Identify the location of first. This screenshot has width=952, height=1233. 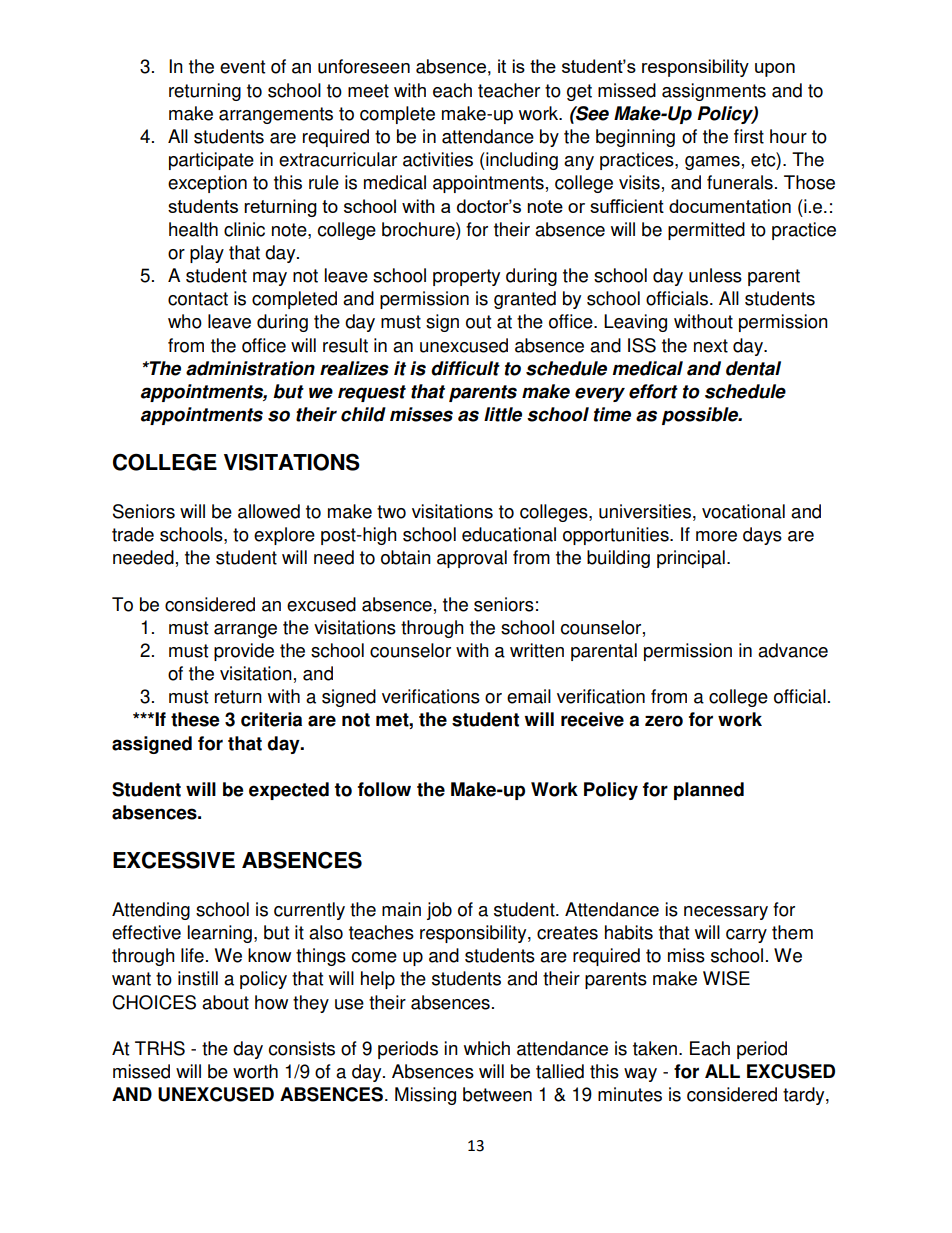
(749, 136).
